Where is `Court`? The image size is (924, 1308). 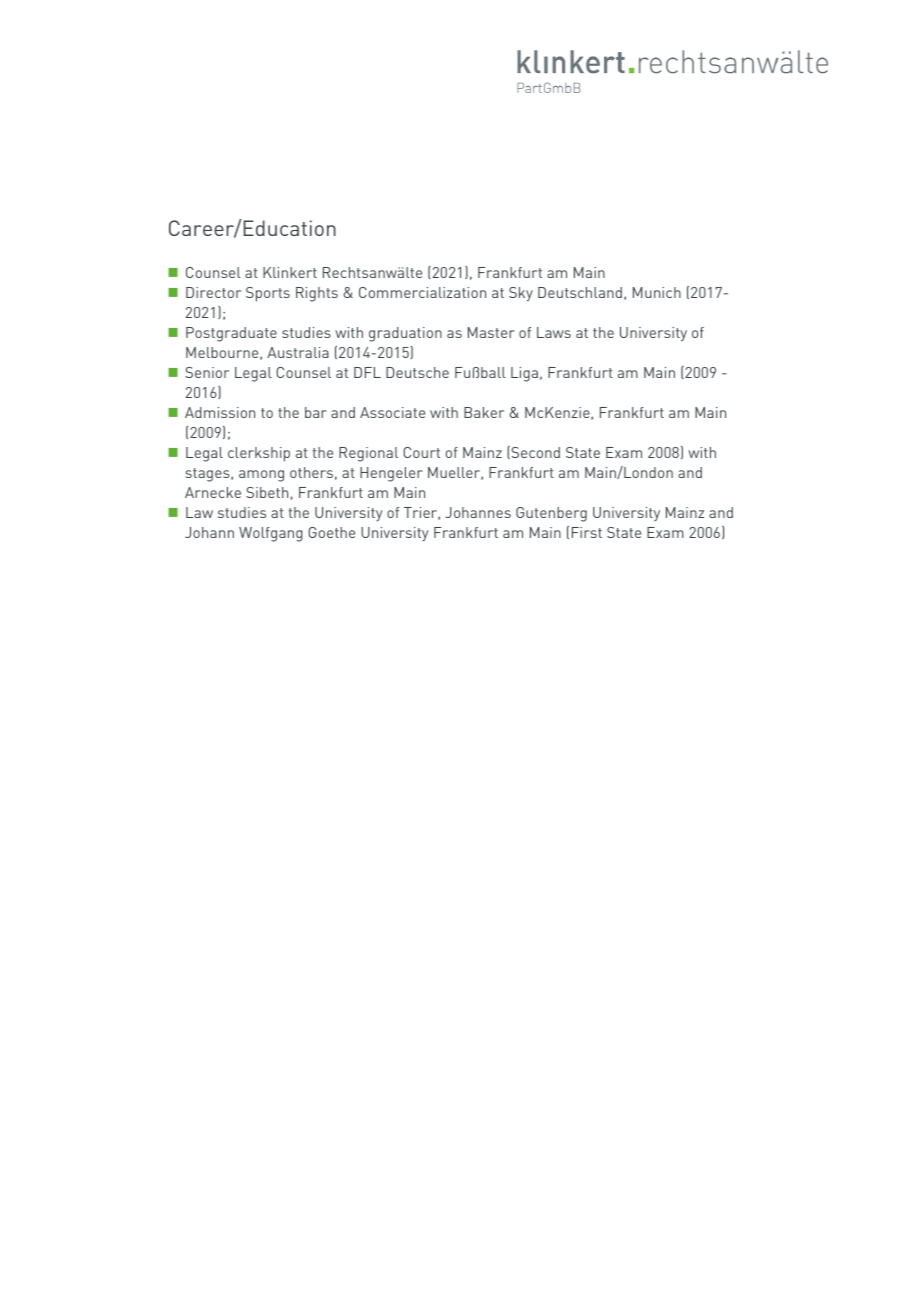
Court is located at coordinates (421, 452).
